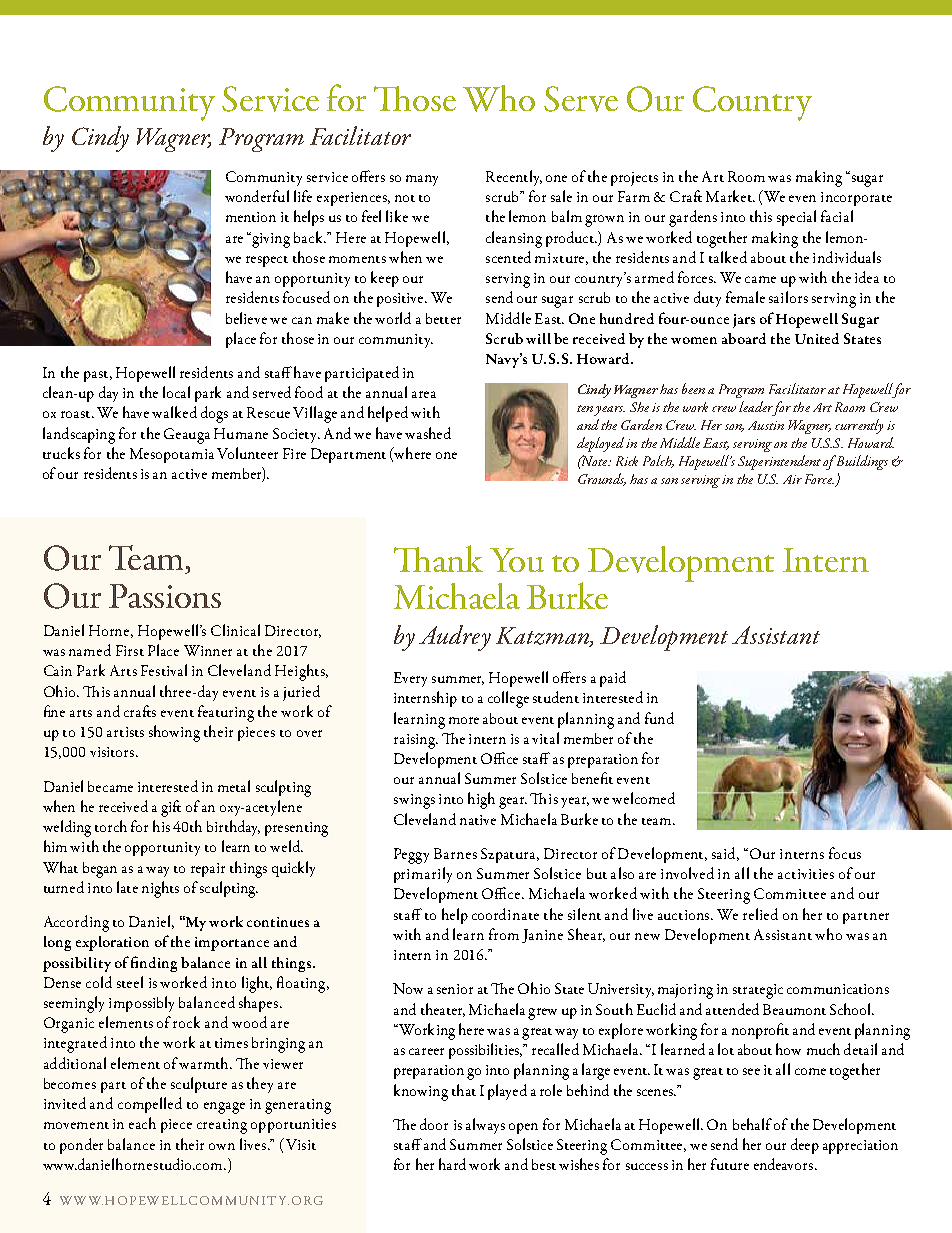 The height and width of the page is (1233, 952). What do you see at coordinates (142, 1123) in the page?
I see `each` at bounding box center [142, 1123].
